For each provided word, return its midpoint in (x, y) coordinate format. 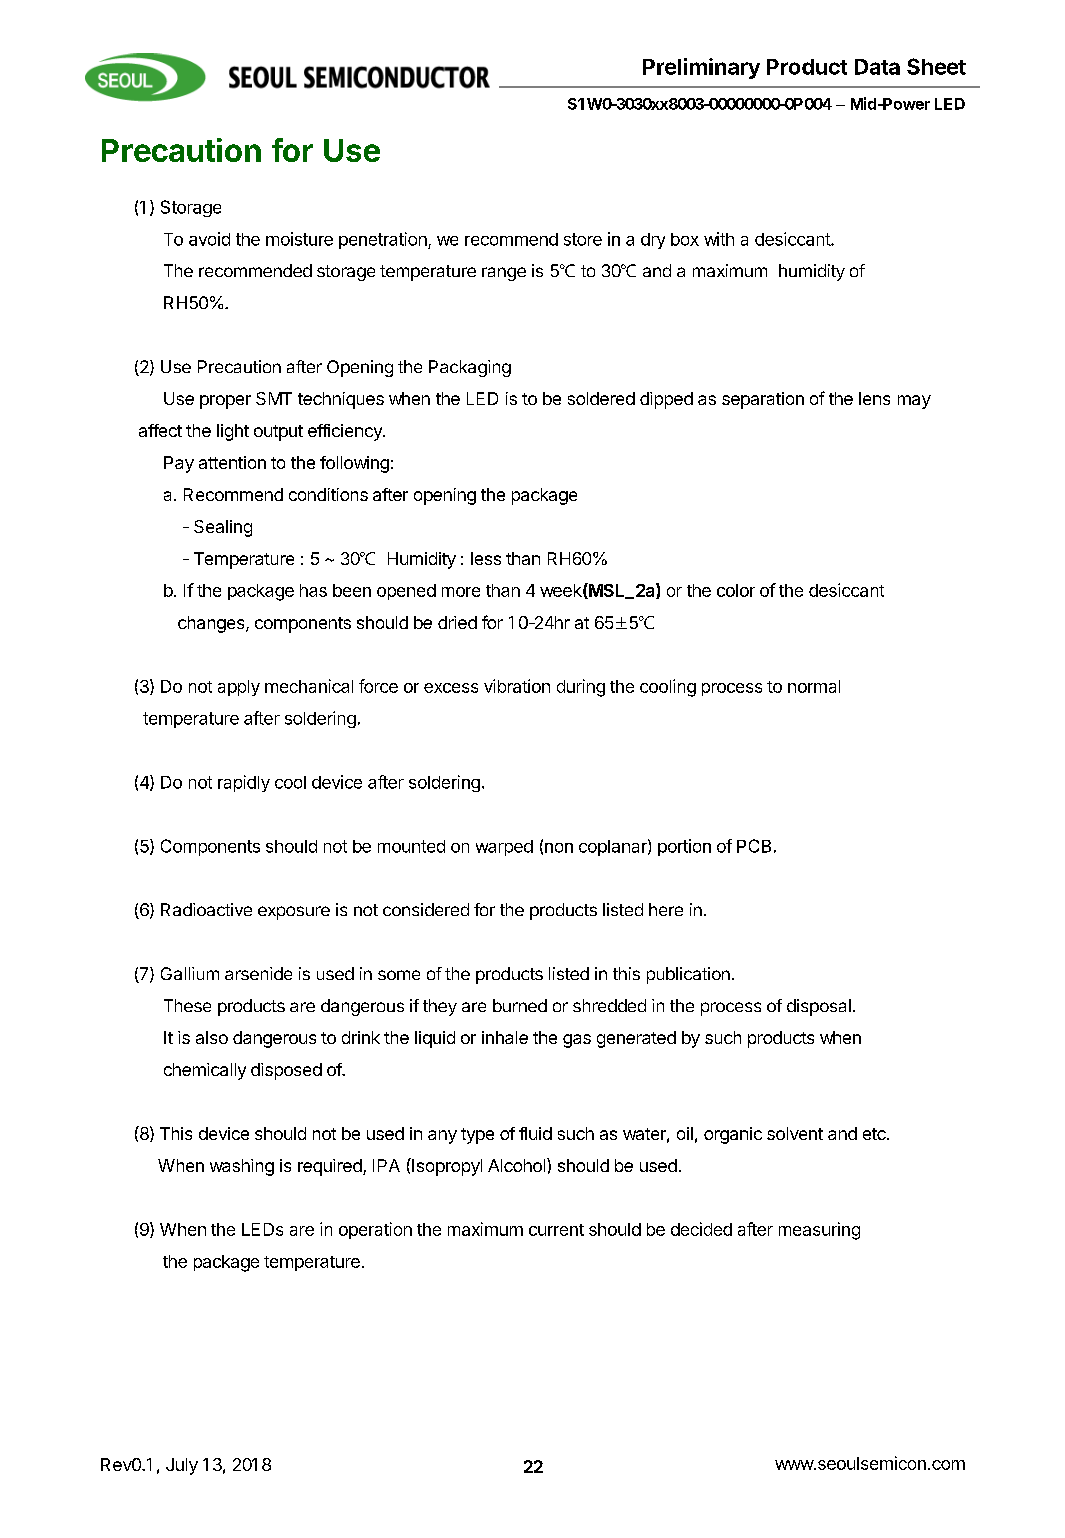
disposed (286, 1071)
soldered (601, 398)
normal (814, 686)
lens (874, 398)
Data (877, 67)
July (182, 1466)
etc (875, 1134)
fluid (535, 1133)
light (233, 432)
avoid (209, 239)
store (583, 239)
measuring (819, 1231)
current (556, 1230)
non (559, 848)
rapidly (244, 783)
